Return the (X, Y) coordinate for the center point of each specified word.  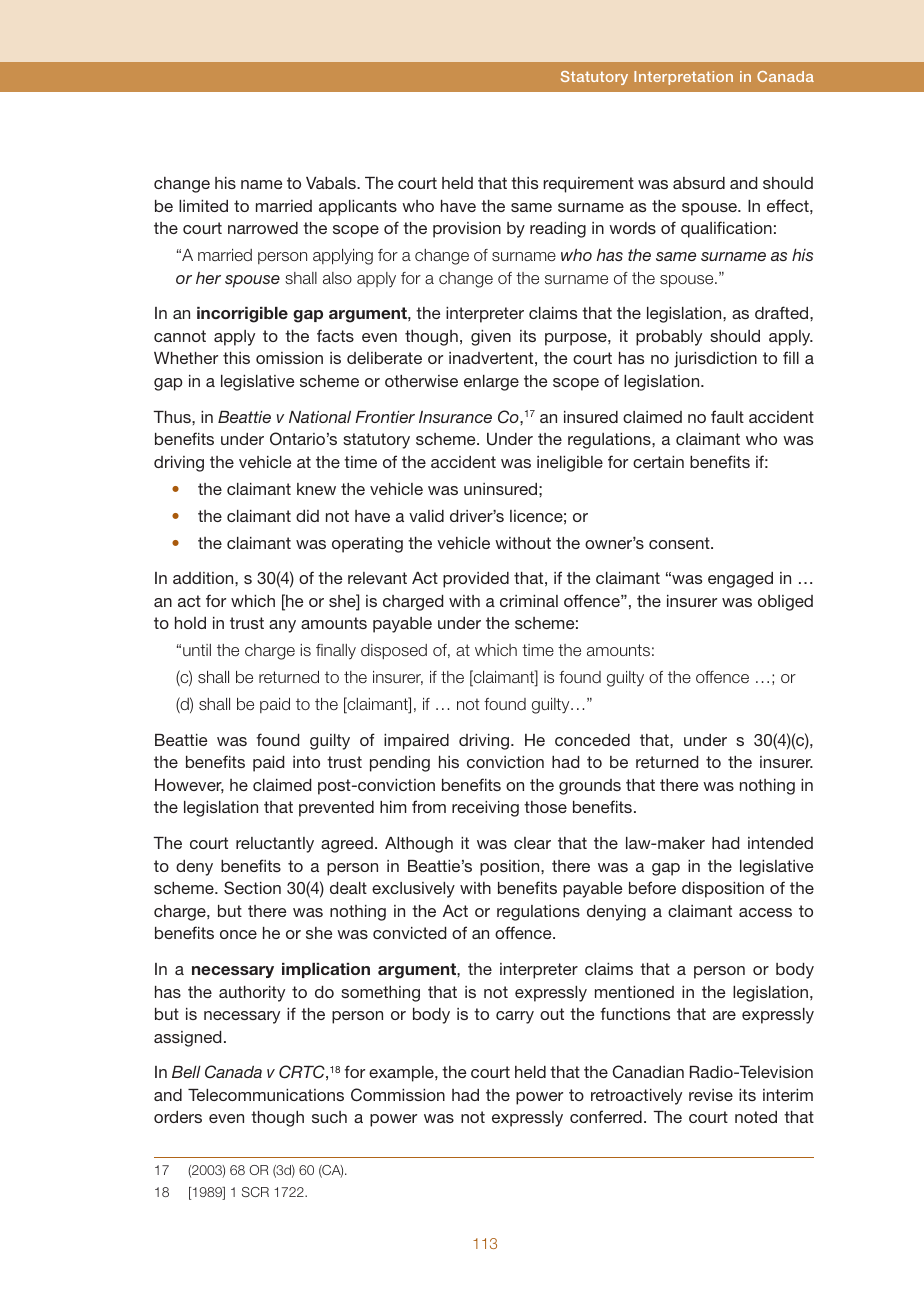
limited (203, 206)
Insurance (455, 417)
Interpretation (683, 78)
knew (316, 489)
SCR (255, 1192)
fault (727, 416)
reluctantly (275, 845)
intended (780, 843)
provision (467, 230)
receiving (485, 809)
